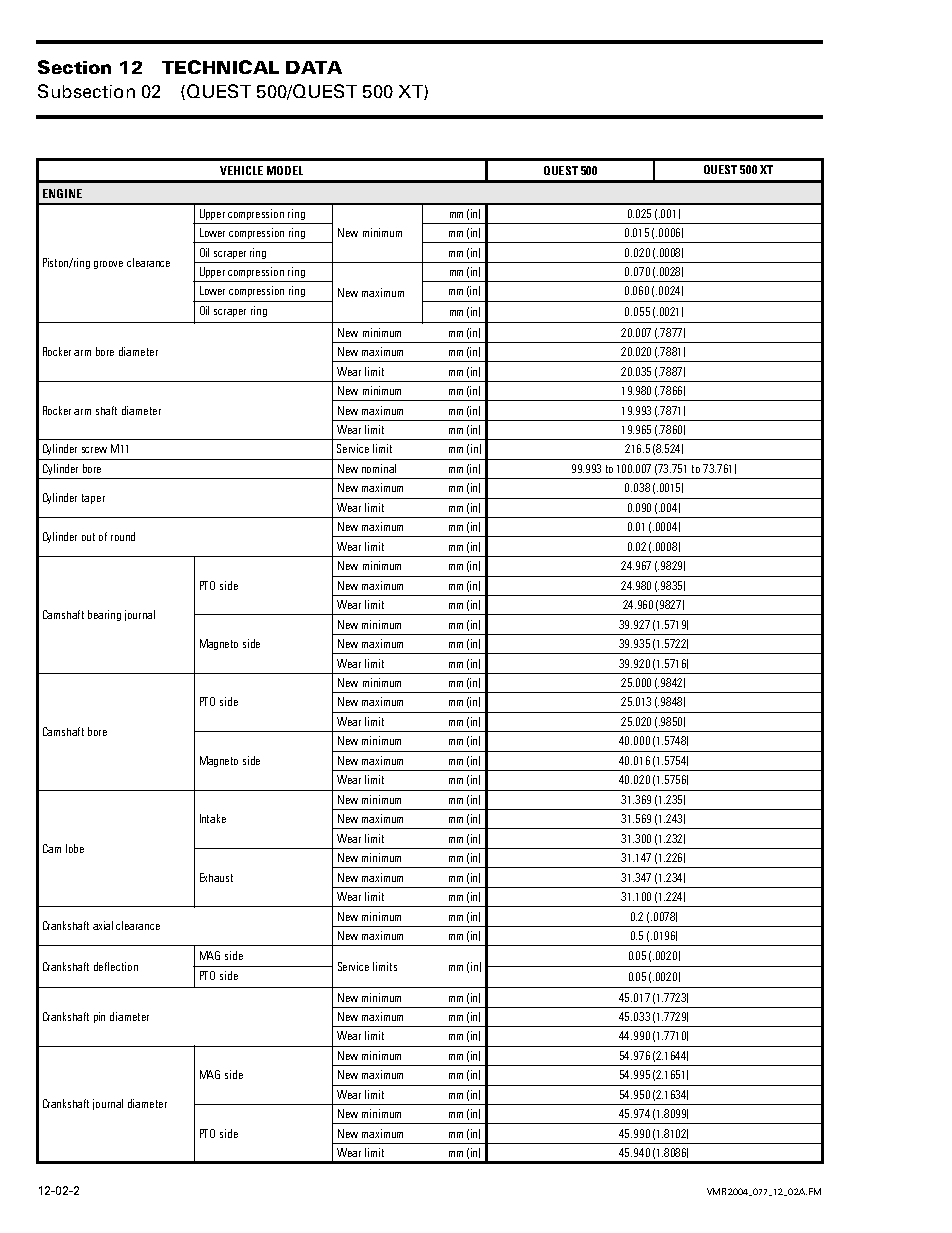 This page has width=952, height=1233. Describe the element at coordinates (220, 67) in the page. I see `TECHNICAL` at that location.
